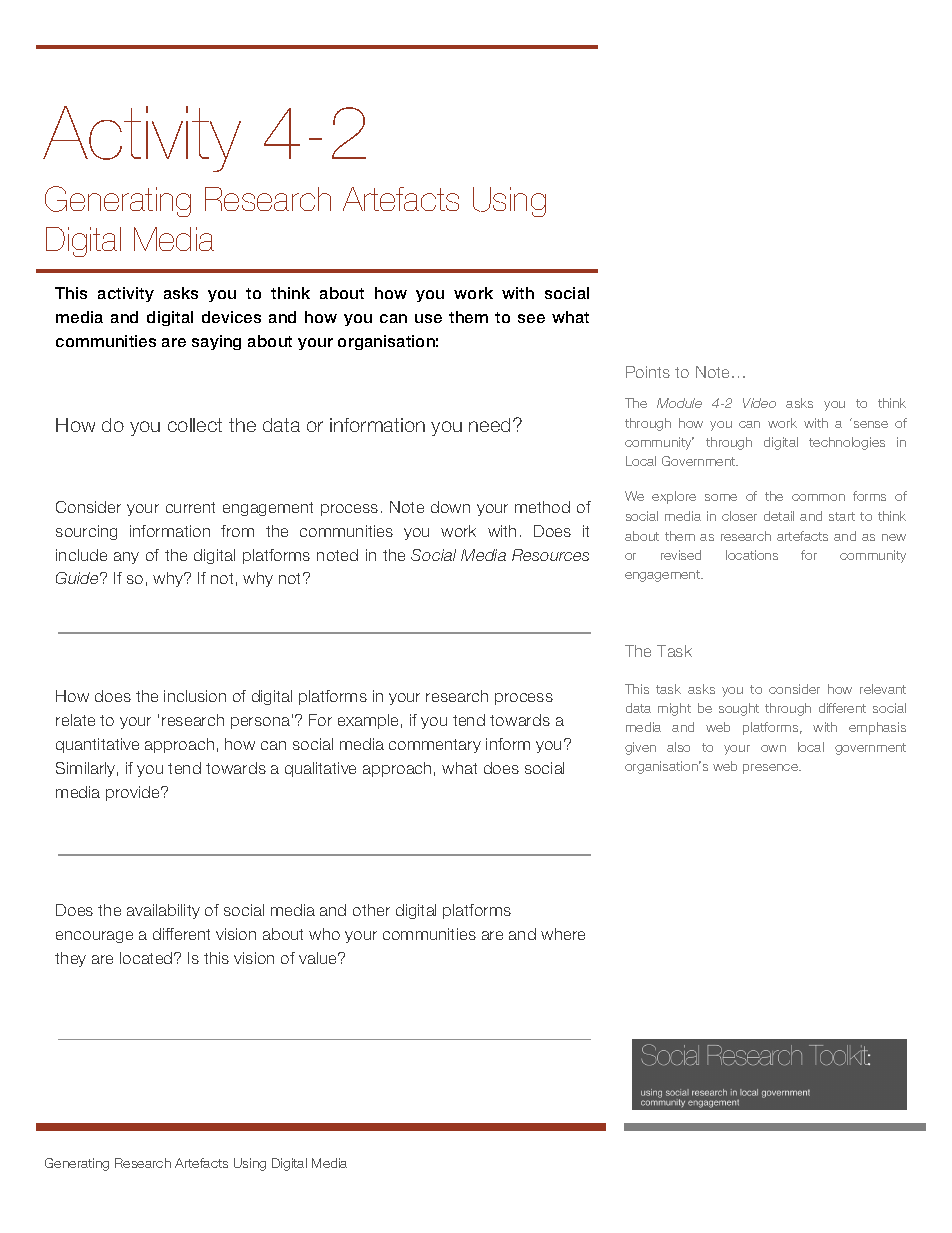 The image size is (952, 1233). I want to click on Resources, so click(550, 555).
